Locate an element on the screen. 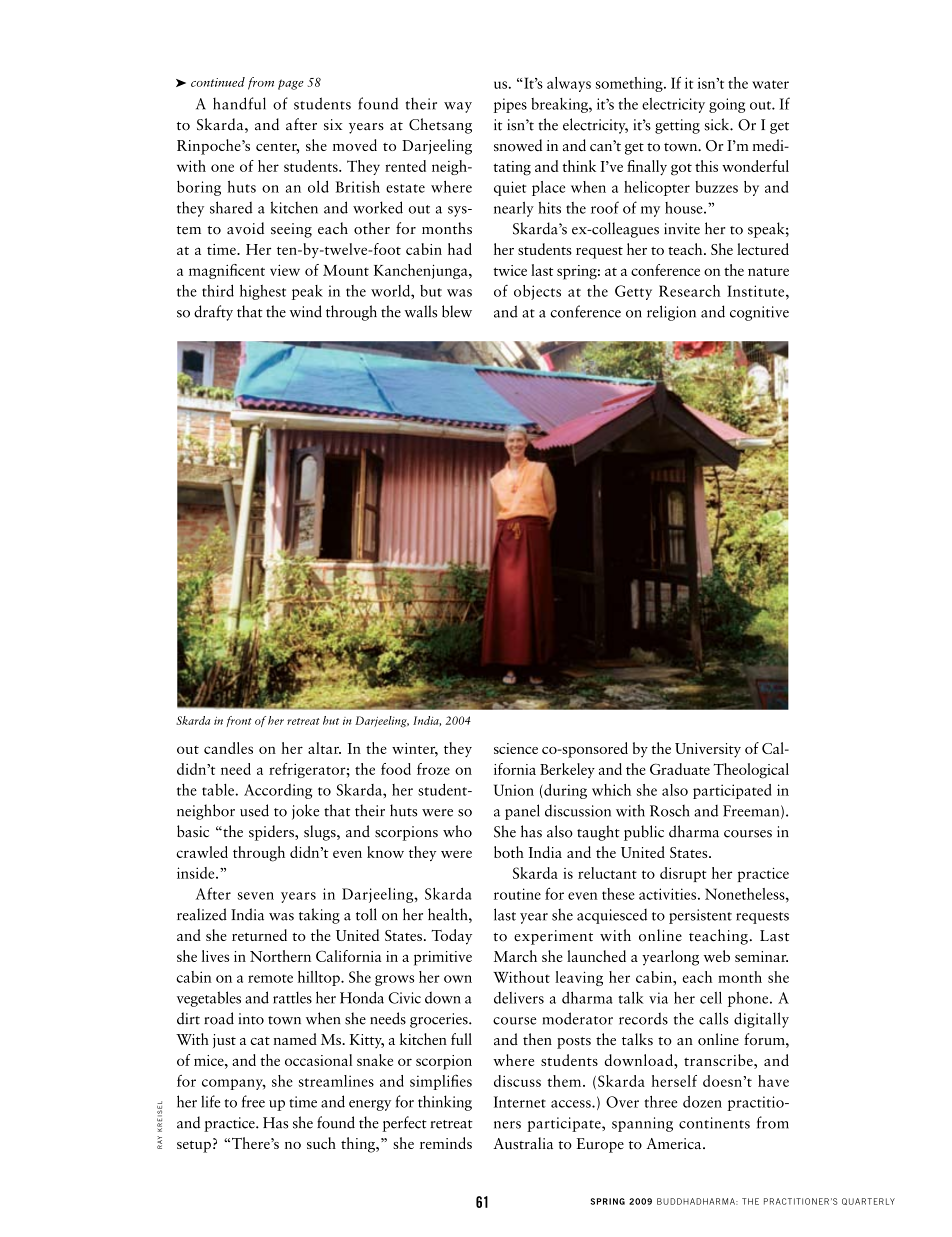  handful is located at coordinates (239, 103).
